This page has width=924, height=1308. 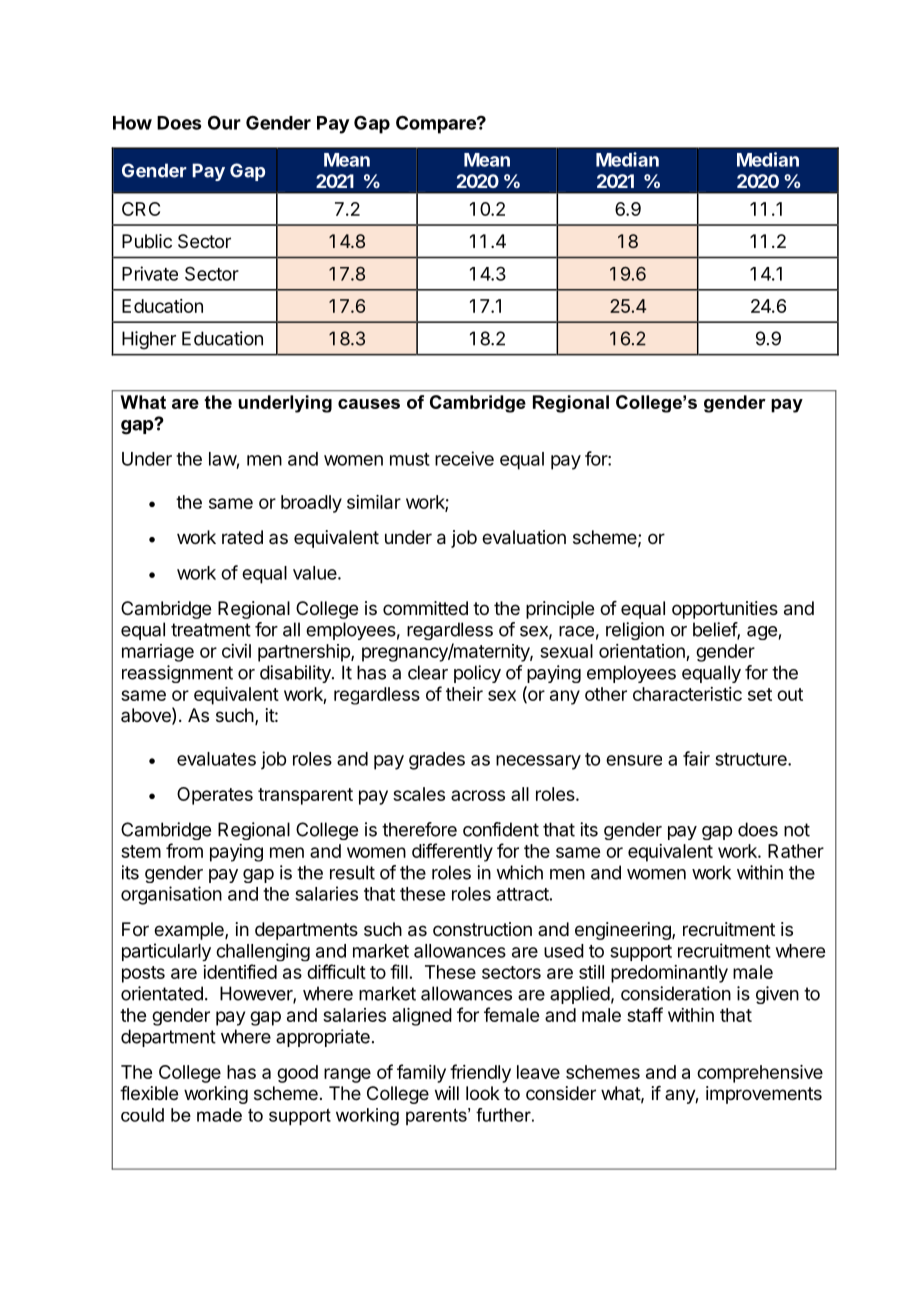 What do you see at coordinates (483, 1093) in the page?
I see `look` at bounding box center [483, 1093].
